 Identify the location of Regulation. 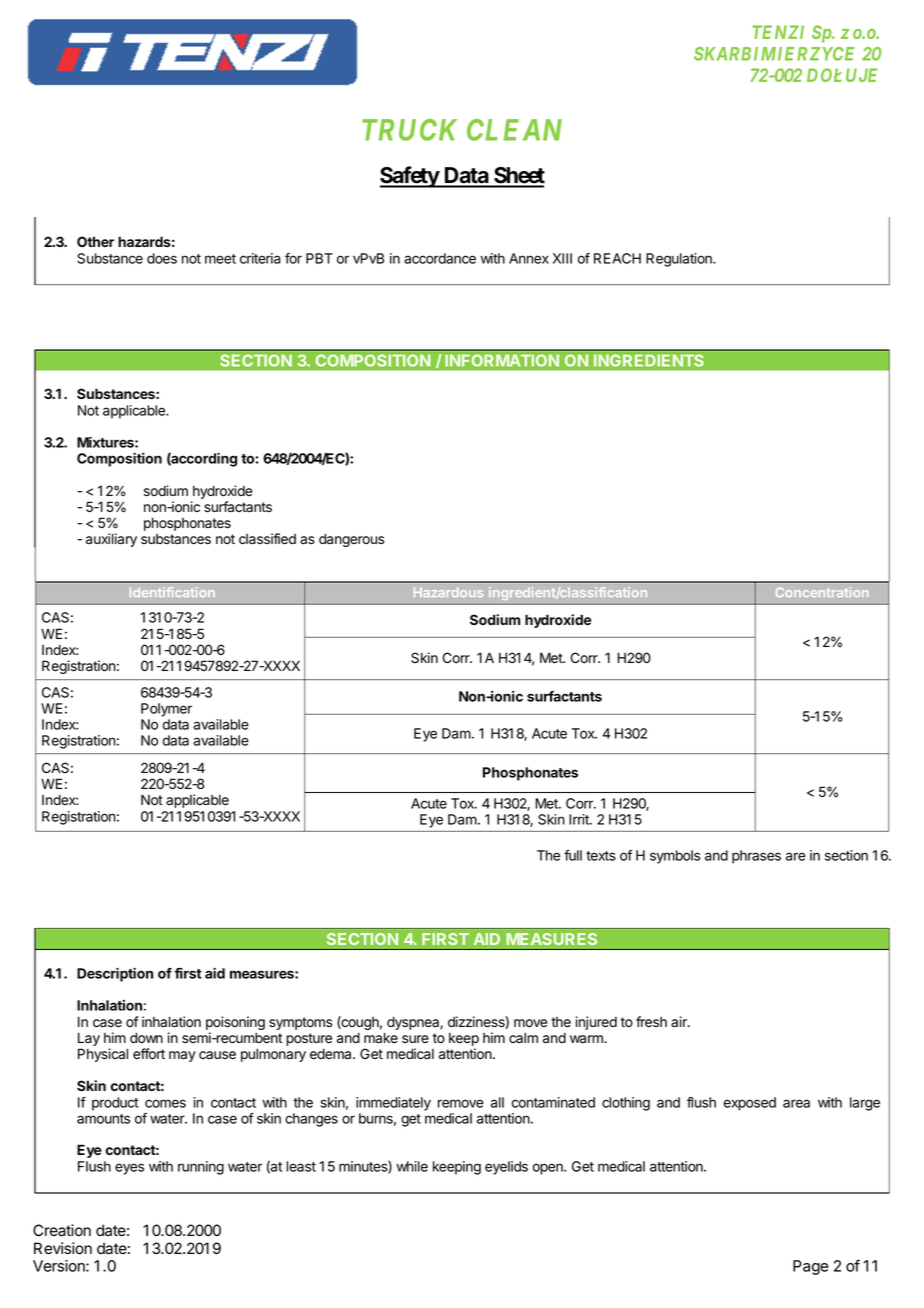
(680, 260).
